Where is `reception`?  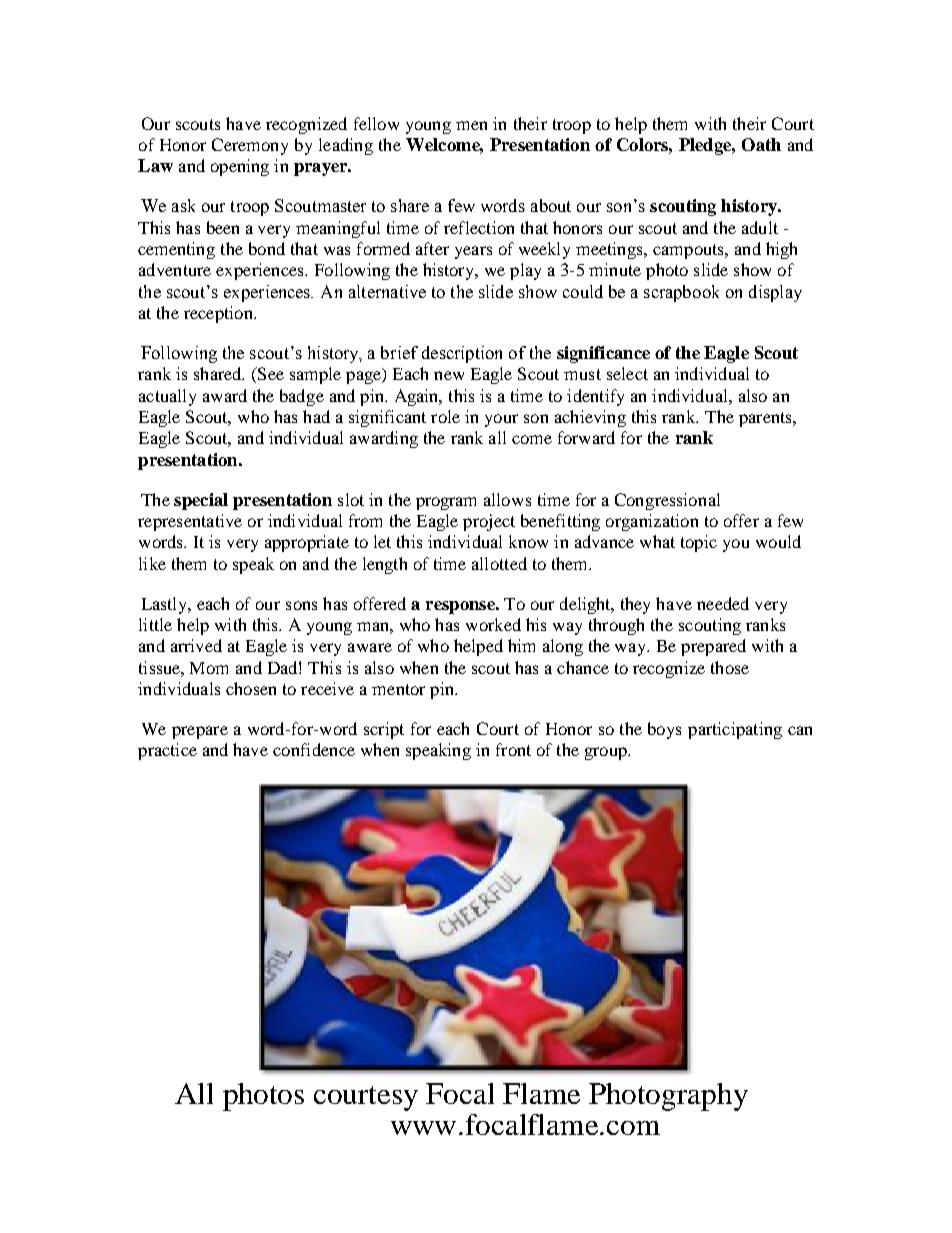
reception is located at coordinates (219, 314).
